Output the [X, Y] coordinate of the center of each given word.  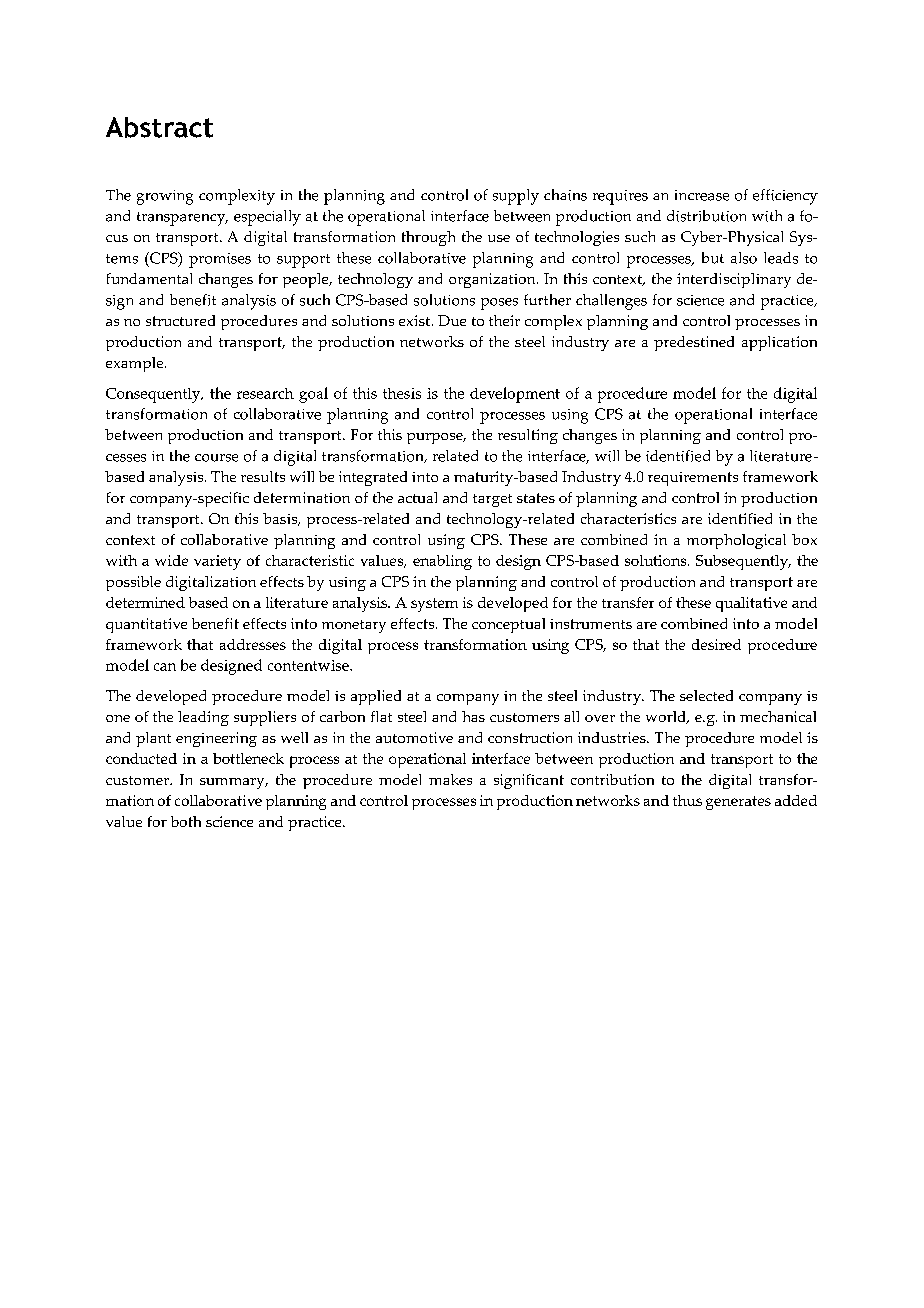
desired [716, 644]
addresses [253, 644]
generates [738, 803]
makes [450, 779]
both [186, 821]
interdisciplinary [734, 280]
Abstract [159, 127]
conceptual [508, 625]
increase [702, 195]
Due [452, 320]
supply [516, 197]
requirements [693, 479]
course [216, 458]
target [492, 500]
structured [180, 320]
